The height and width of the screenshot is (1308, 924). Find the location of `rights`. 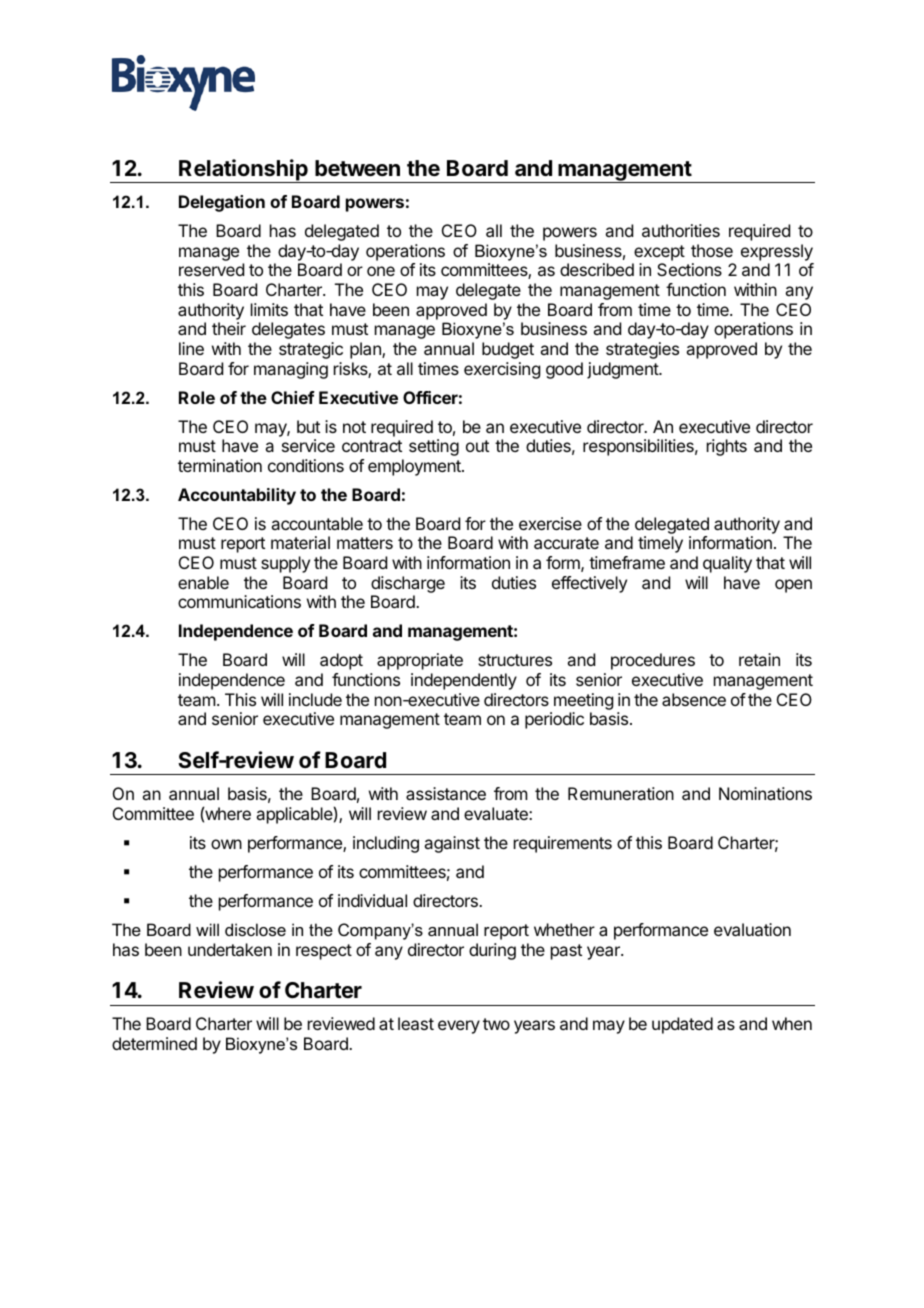

rights is located at coordinates (727, 447).
